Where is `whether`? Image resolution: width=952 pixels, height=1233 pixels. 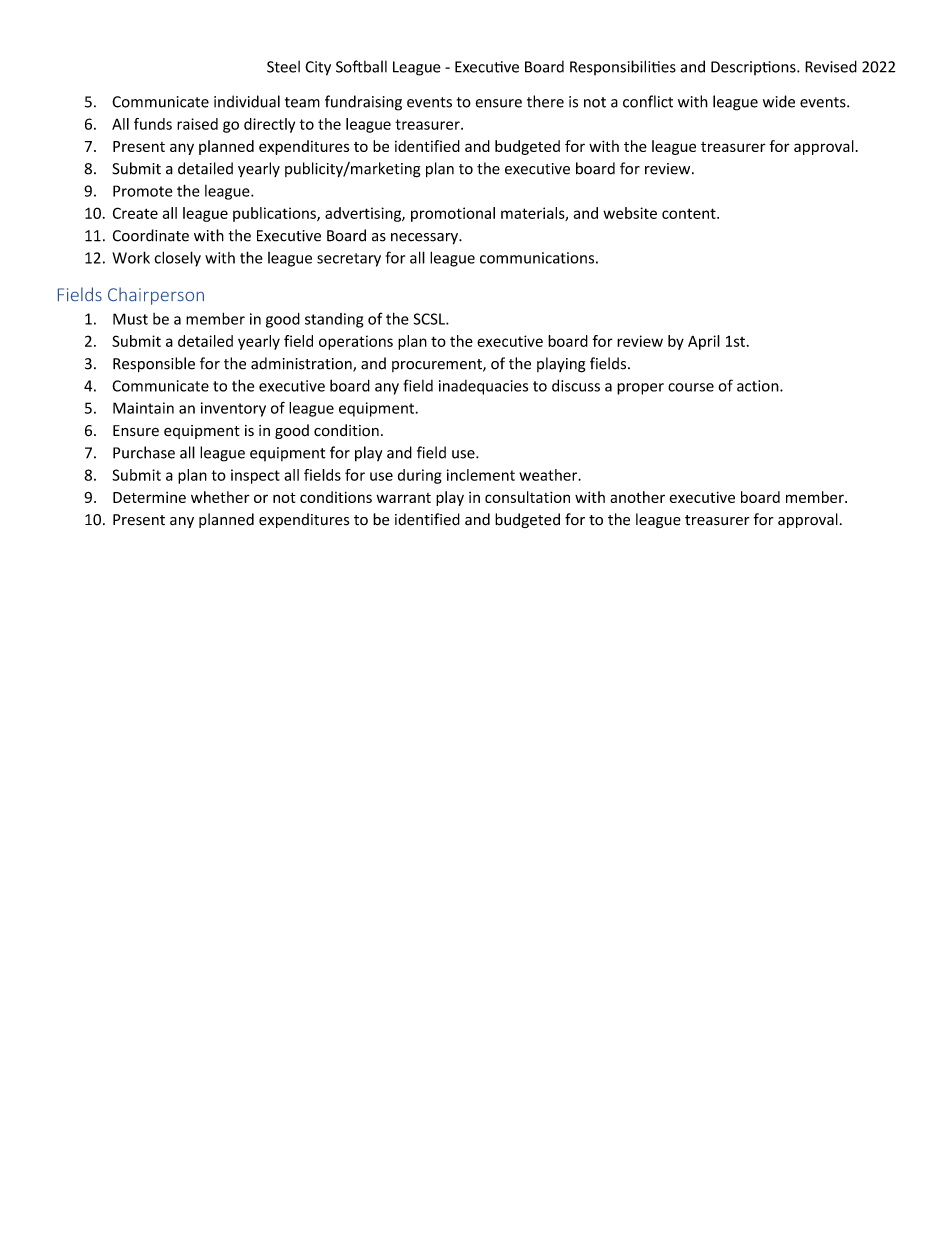
whether is located at coordinates (220, 497).
